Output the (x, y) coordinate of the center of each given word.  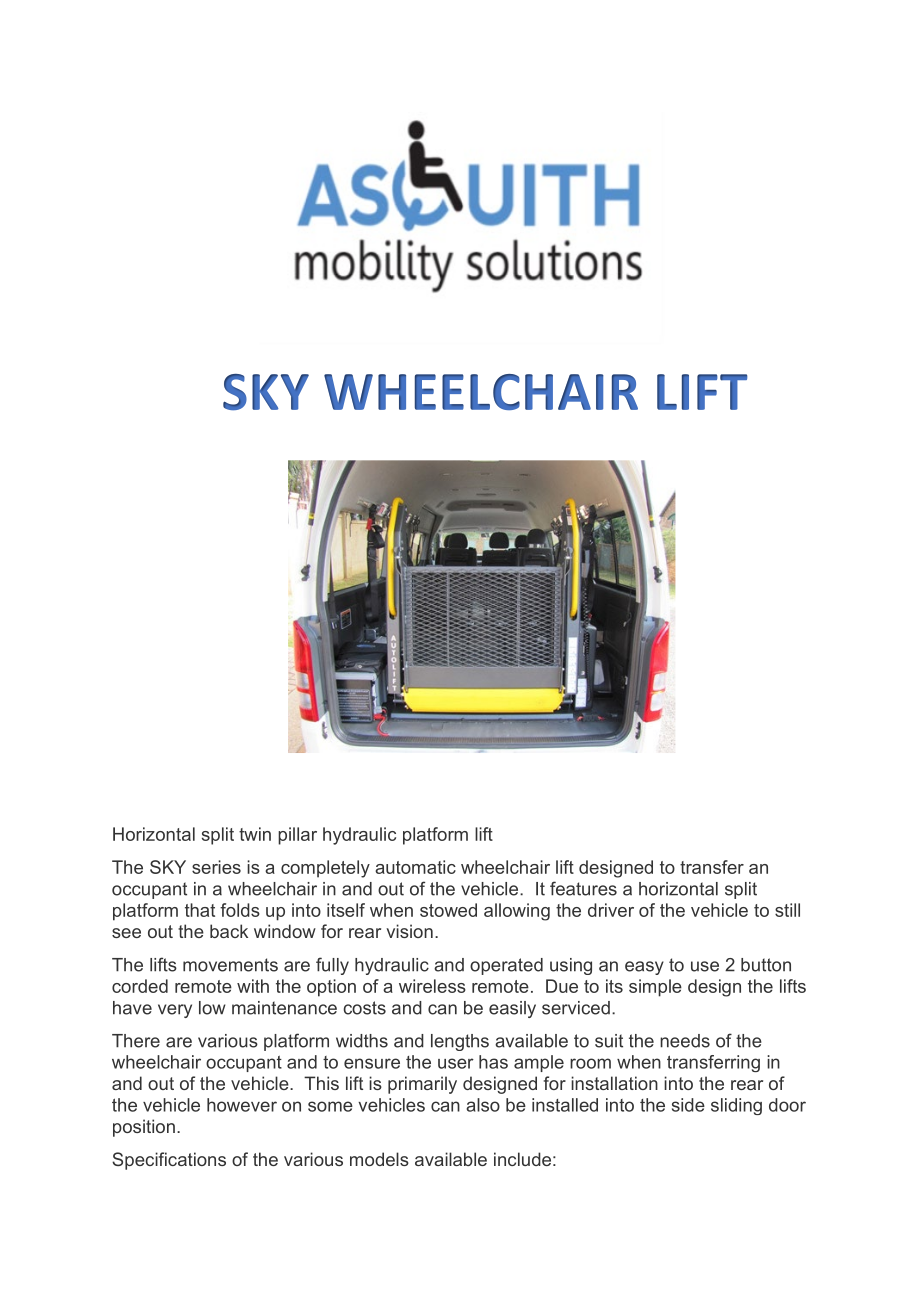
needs (685, 1041)
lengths (460, 1042)
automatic (415, 867)
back (229, 931)
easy (644, 968)
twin (255, 834)
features (583, 888)
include (522, 1159)
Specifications (169, 1161)
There (136, 1041)
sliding (736, 1106)
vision (409, 931)
